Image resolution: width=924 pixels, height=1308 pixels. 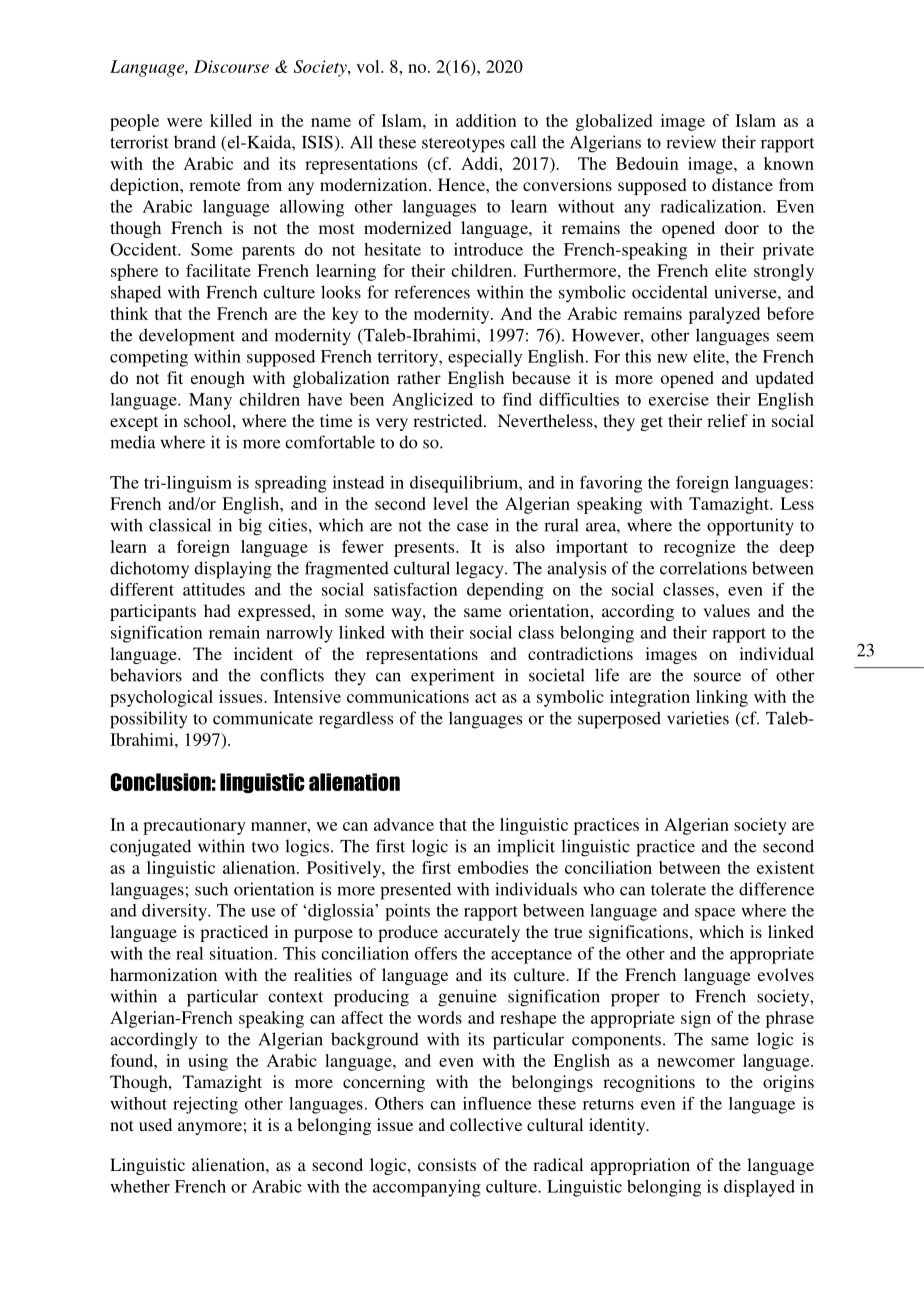 I want to click on review, so click(x=691, y=142).
